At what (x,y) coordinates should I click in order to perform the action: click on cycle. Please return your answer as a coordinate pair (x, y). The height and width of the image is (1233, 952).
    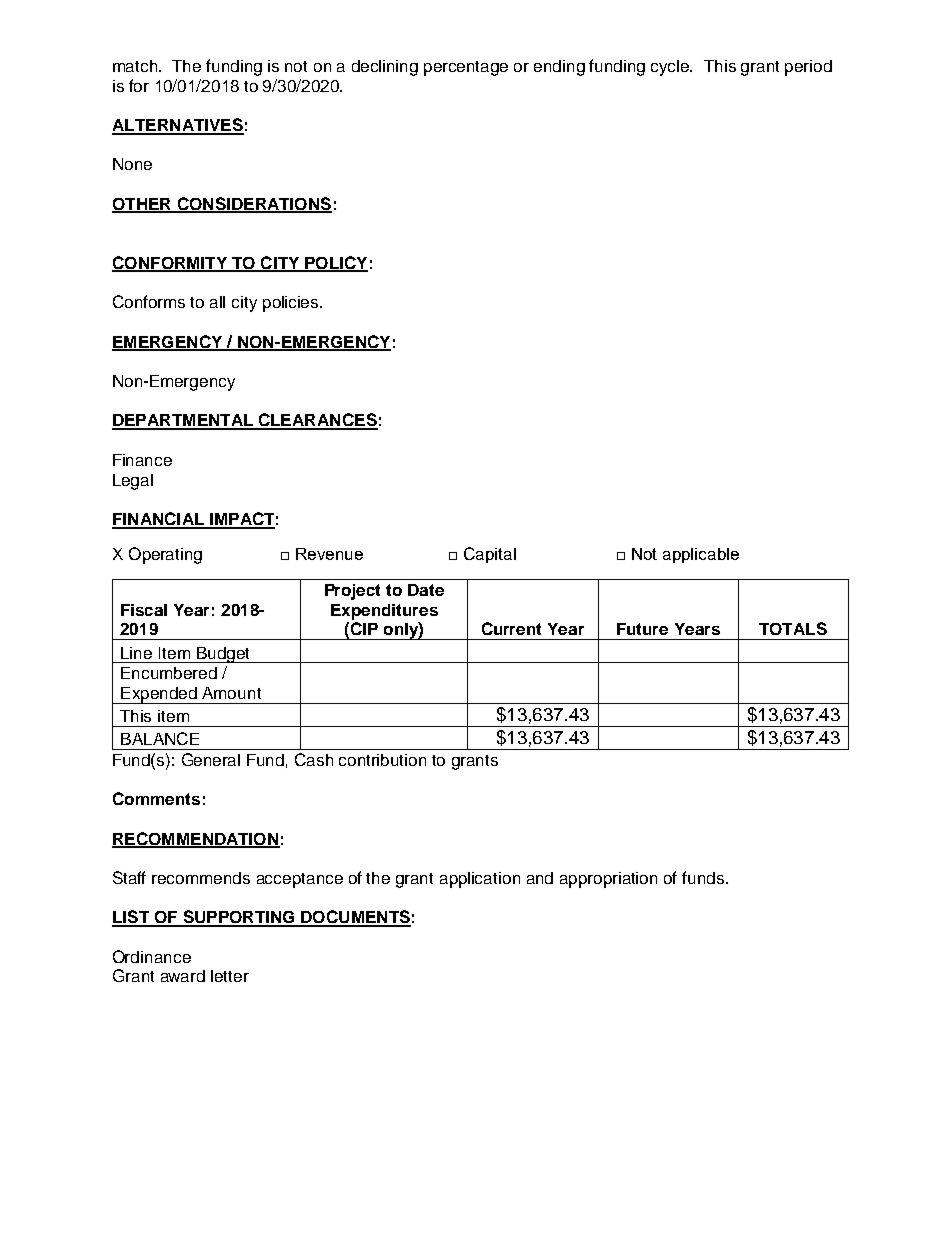
    Looking at the image, I should click on (671, 68).
